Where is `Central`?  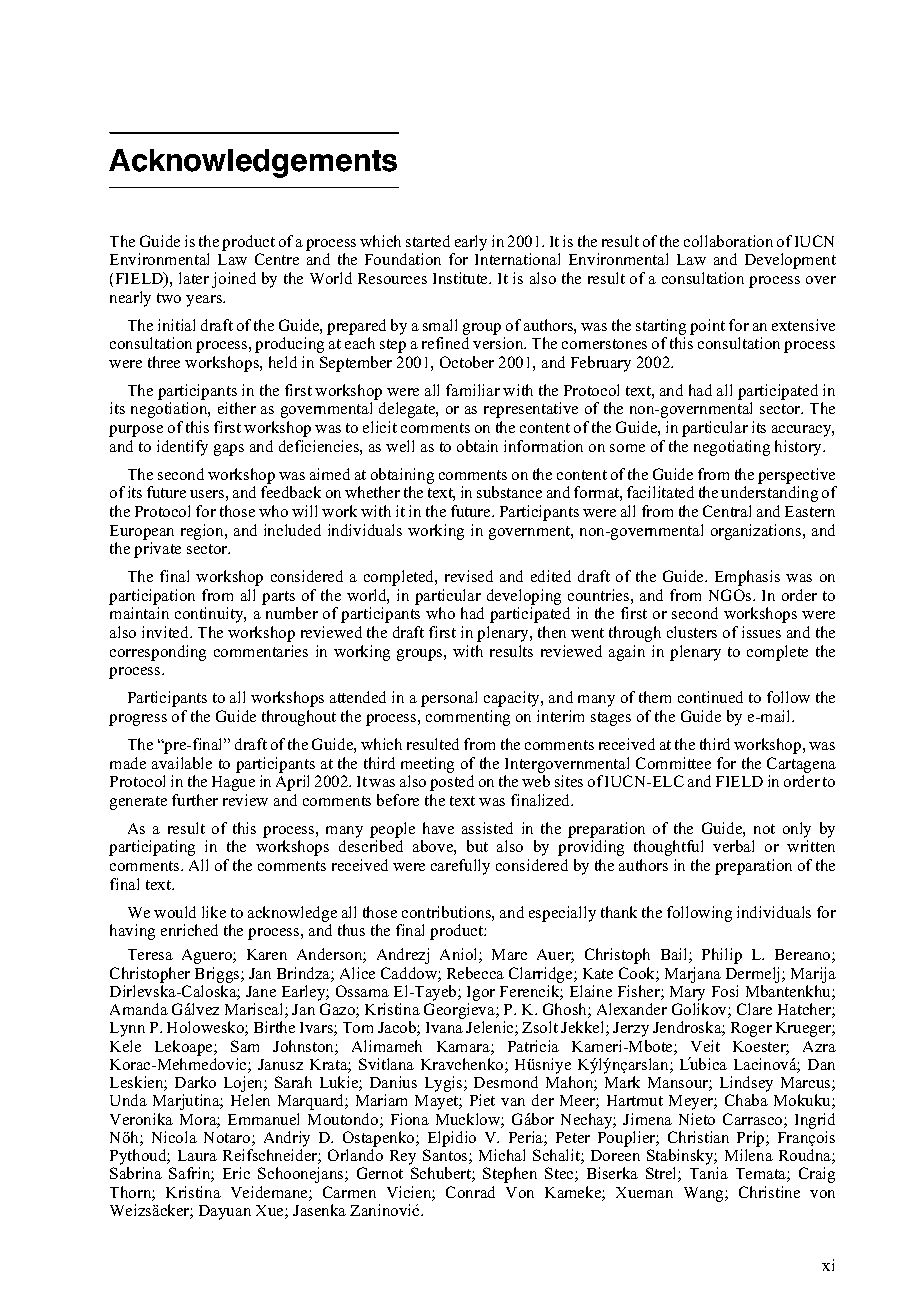
Central is located at coordinates (727, 511).
